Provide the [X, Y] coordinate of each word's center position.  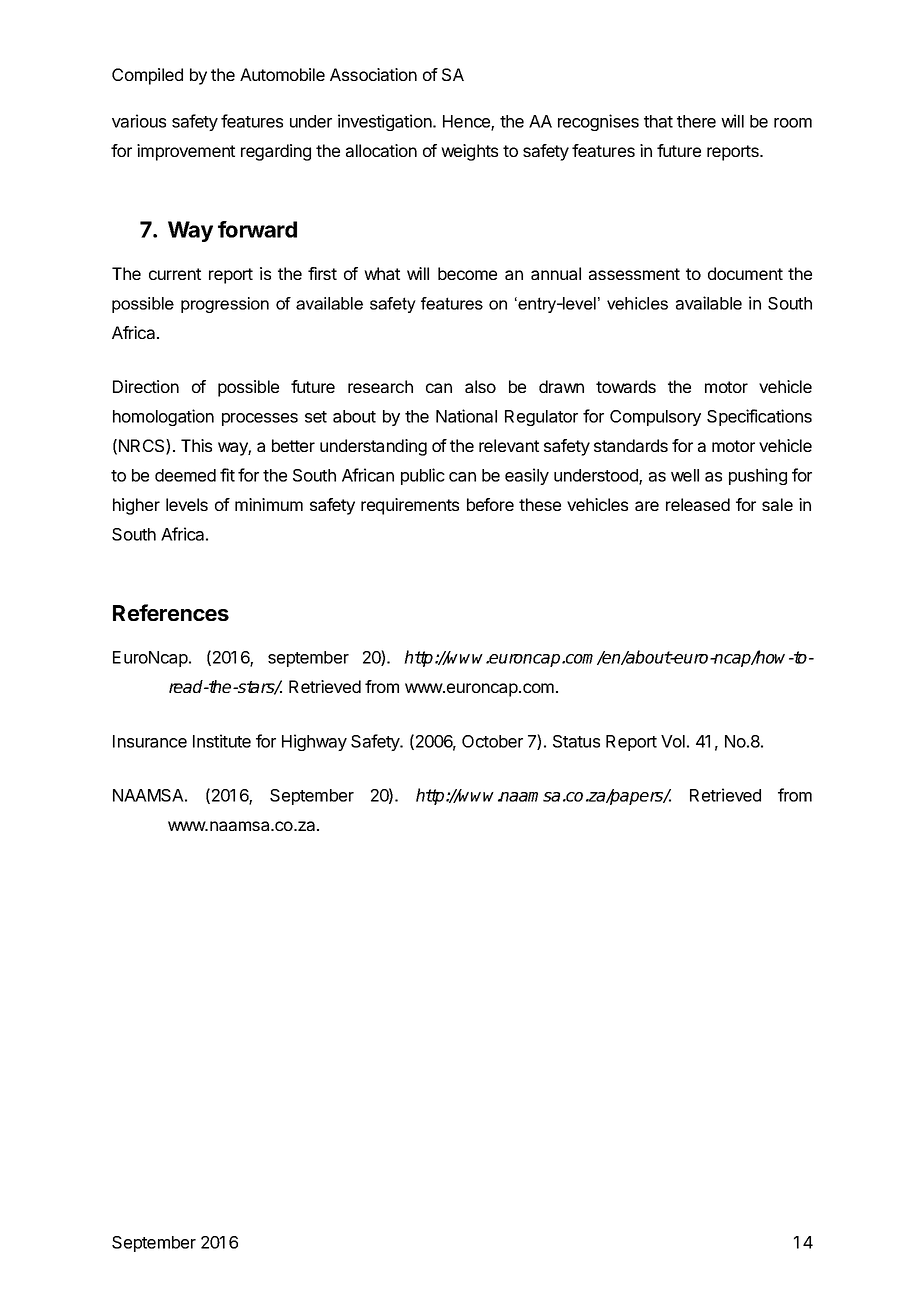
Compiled [147, 76]
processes [260, 419]
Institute [222, 741]
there [696, 121]
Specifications [759, 417]
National [466, 416]
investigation [385, 122]
